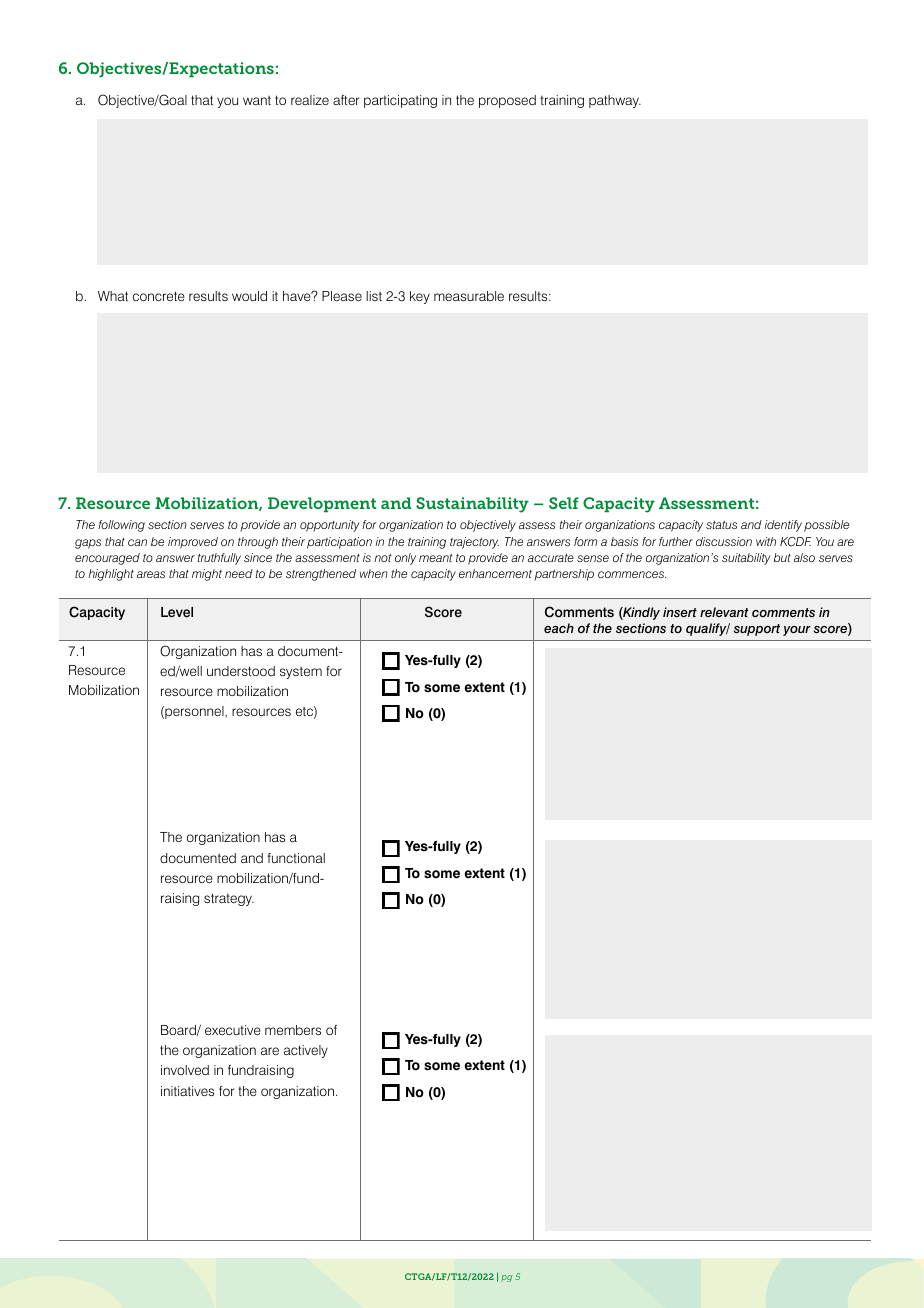  Describe the element at coordinates (495, 573) in the image. I see `enhancement` at that location.
